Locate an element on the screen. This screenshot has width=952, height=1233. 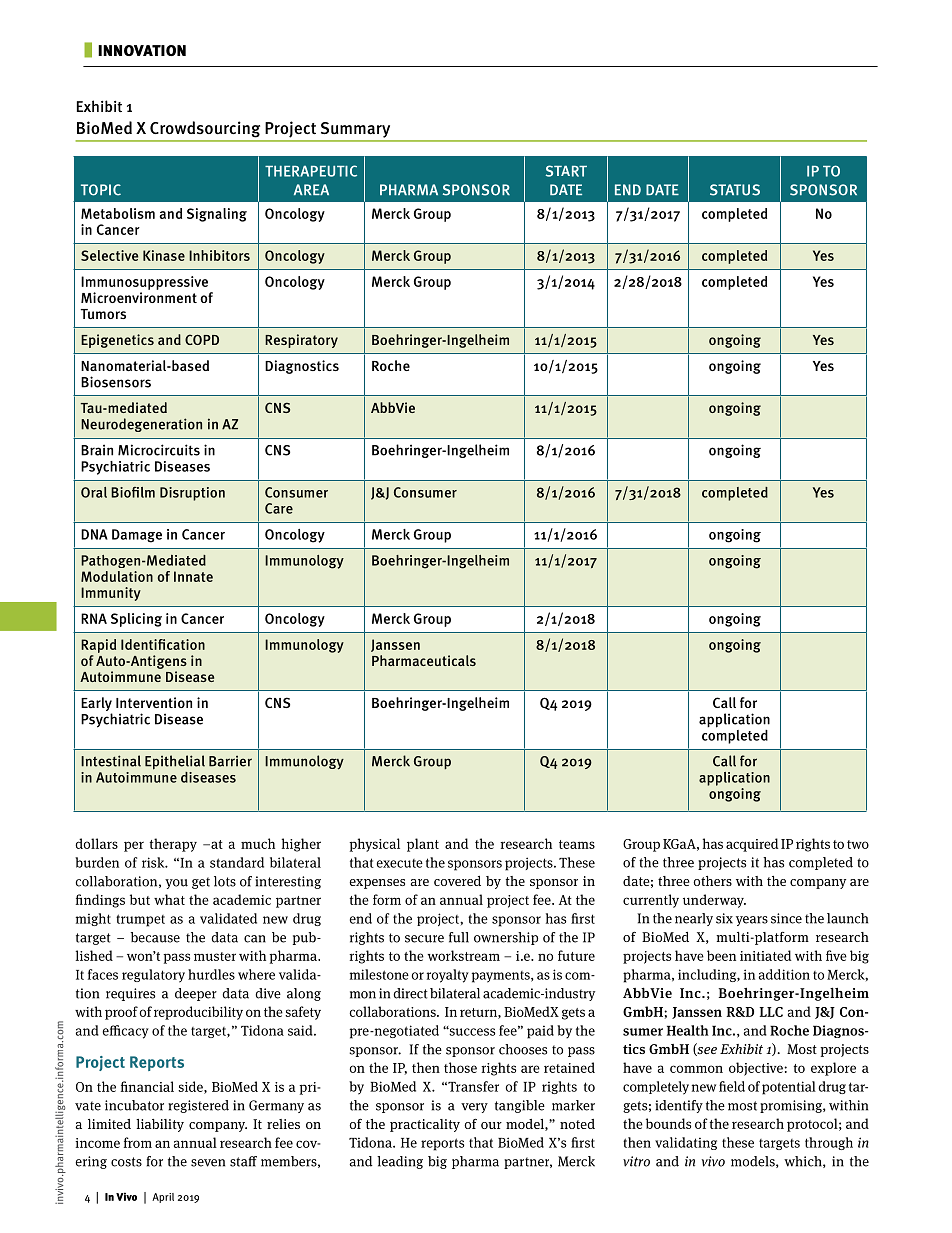
Respiratory is located at coordinates (301, 341).
